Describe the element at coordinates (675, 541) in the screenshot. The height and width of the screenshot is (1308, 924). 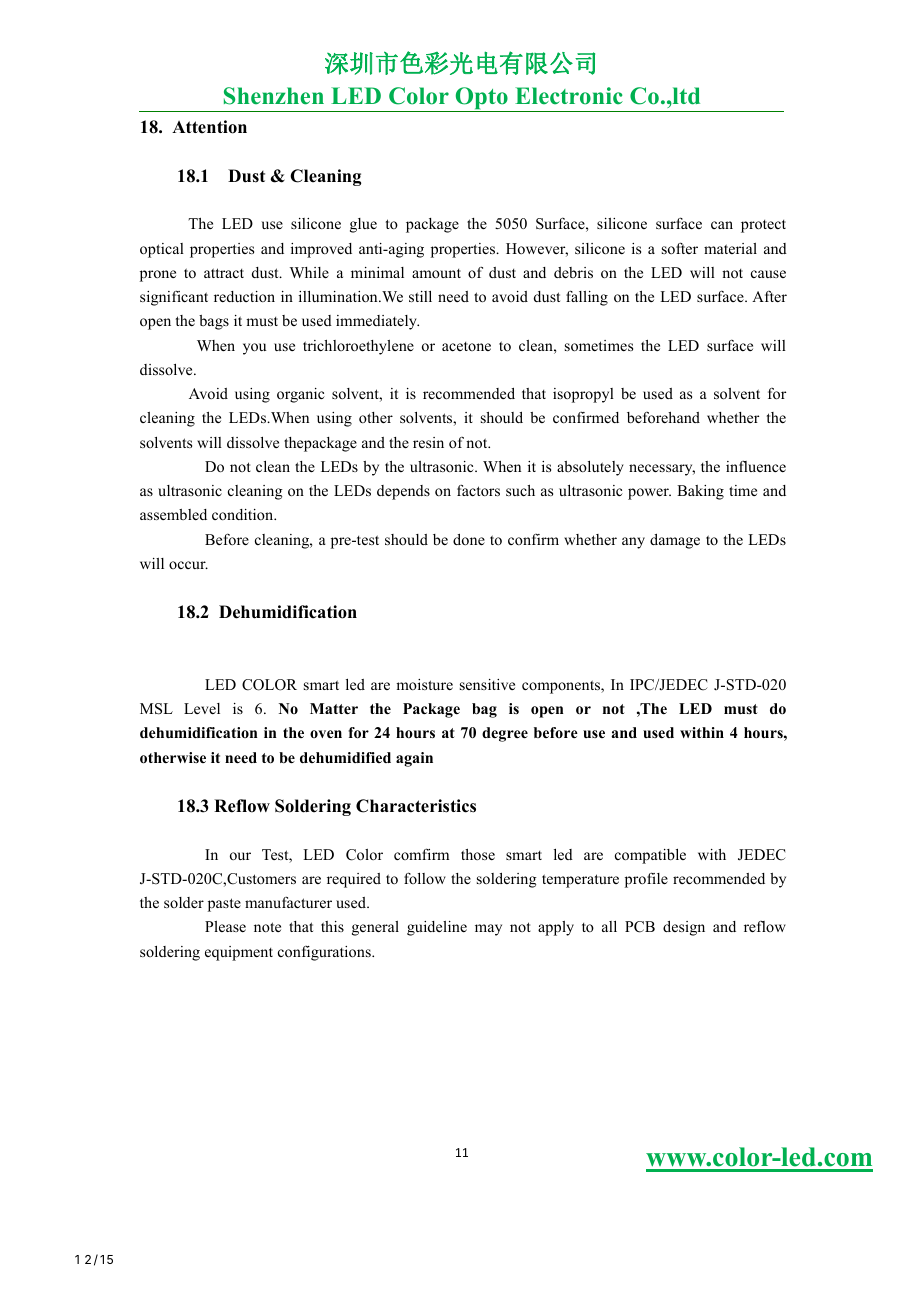
I see `damage` at that location.
